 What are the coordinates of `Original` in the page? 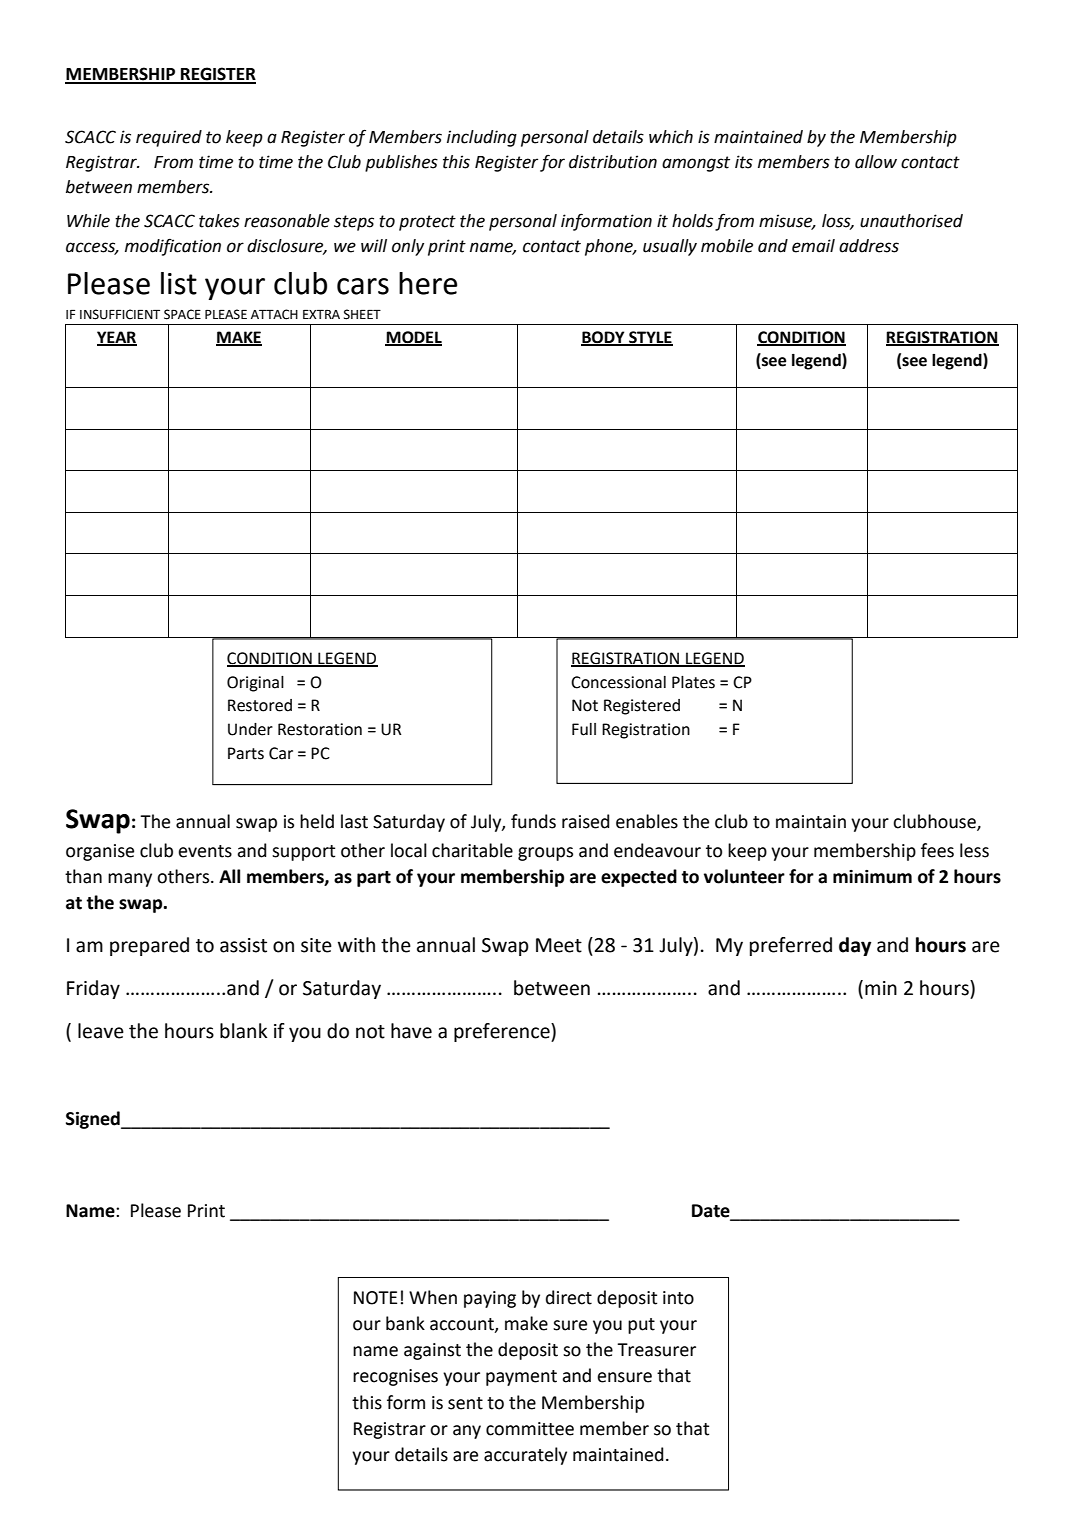 It's located at (255, 684).
